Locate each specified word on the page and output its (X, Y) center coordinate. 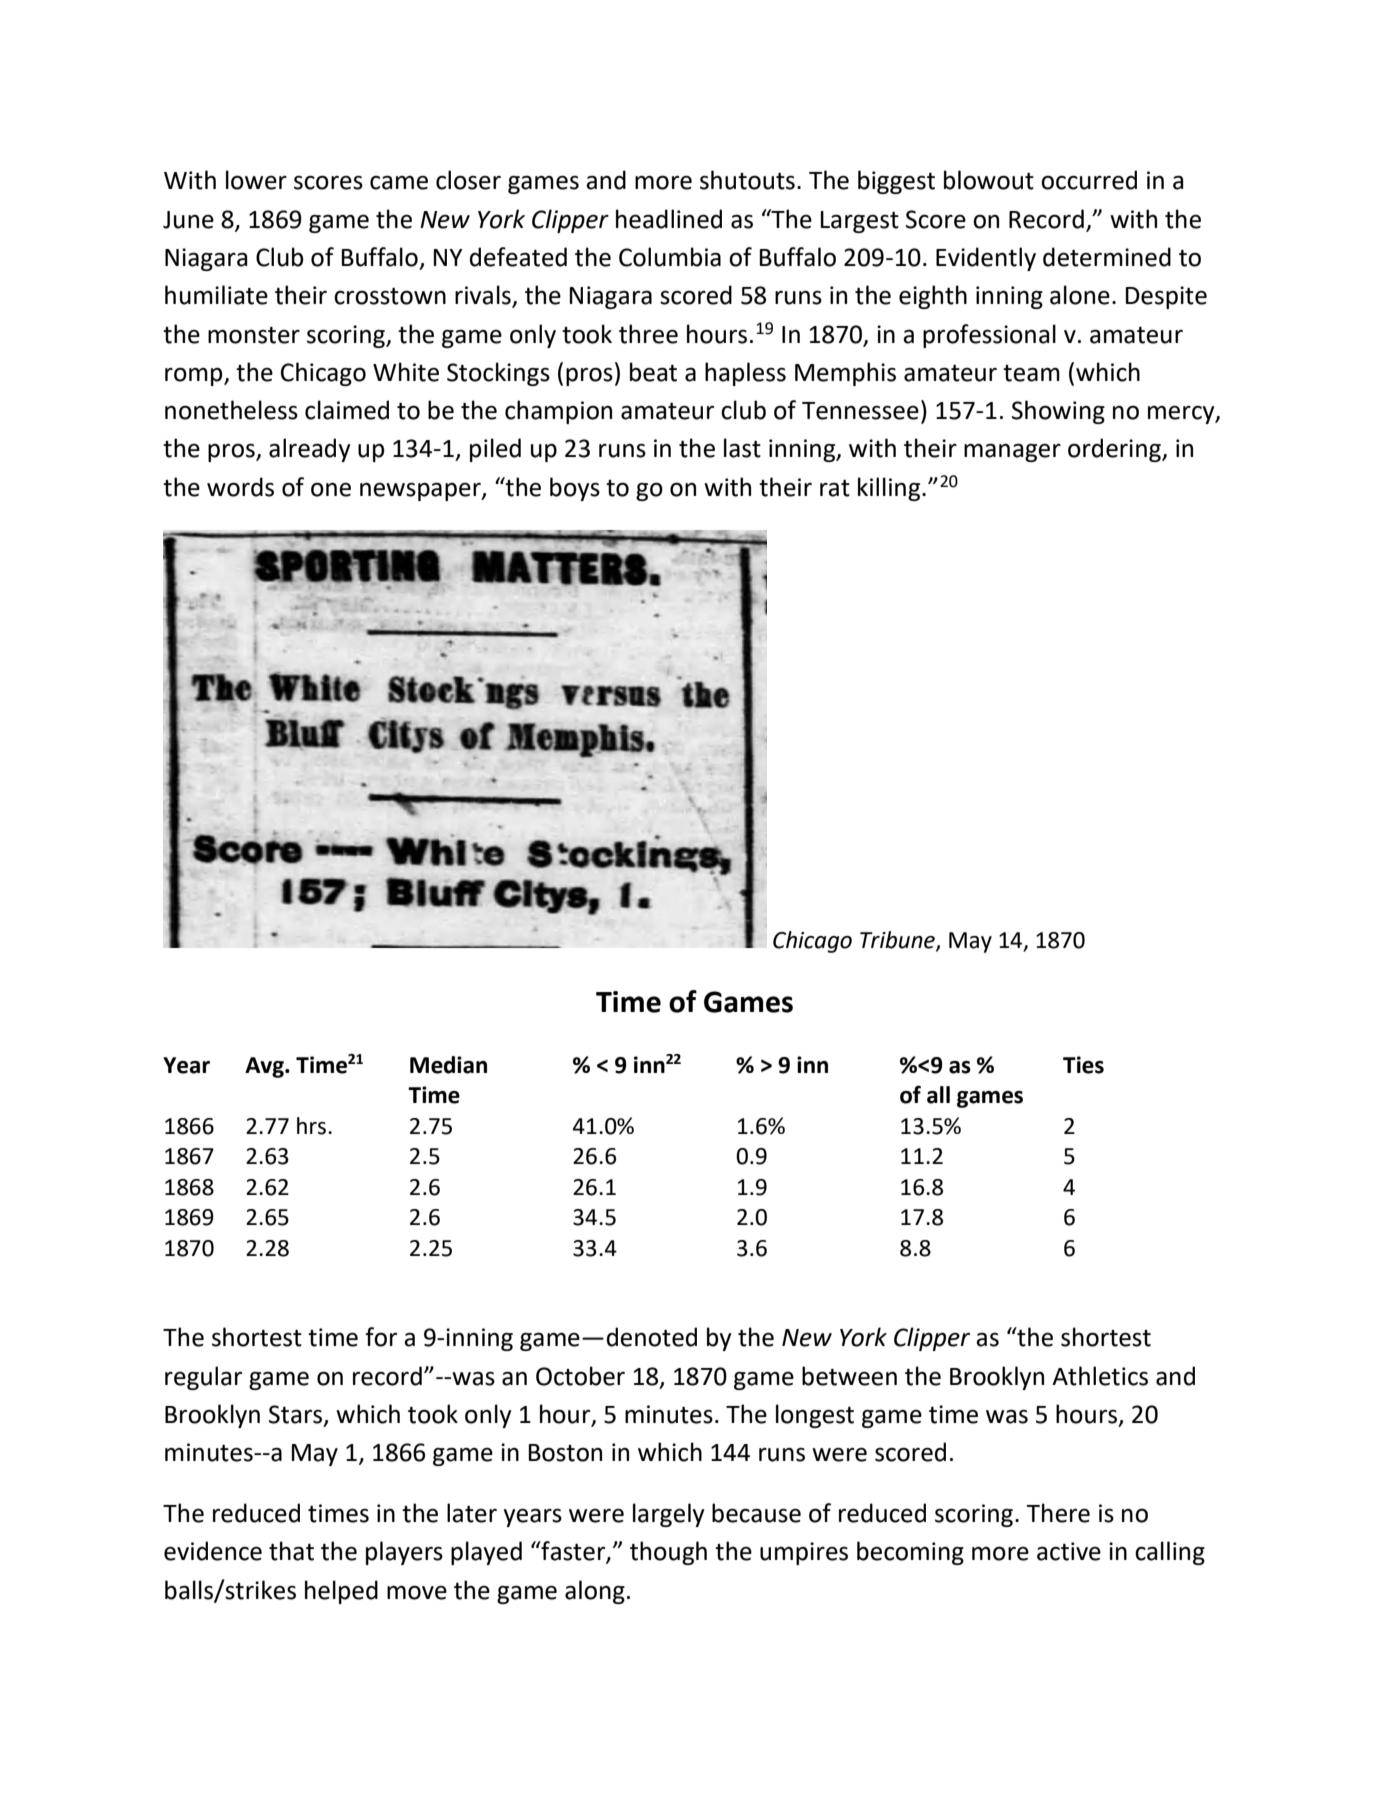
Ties (1083, 1065)
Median (448, 1065)
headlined (669, 219)
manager (1012, 452)
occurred (1089, 180)
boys (575, 489)
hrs (313, 1126)
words (240, 487)
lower (256, 180)
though (668, 1553)
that (291, 1551)
